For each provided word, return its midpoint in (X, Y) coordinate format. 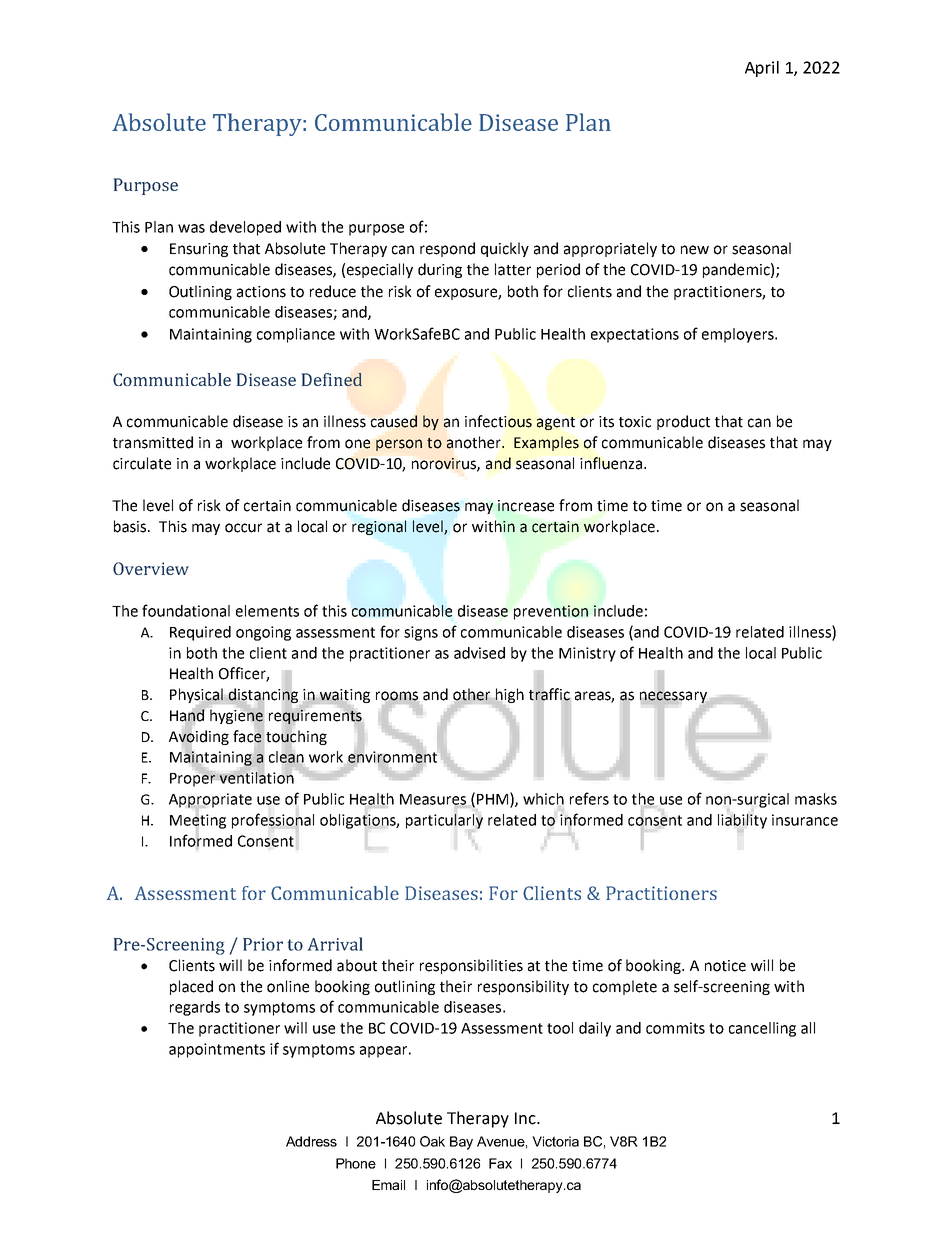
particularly (444, 821)
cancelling (762, 1029)
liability (742, 821)
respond (447, 249)
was (191, 228)
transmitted (153, 442)
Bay (461, 1143)
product (683, 422)
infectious (498, 421)
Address (311, 1141)
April (762, 69)
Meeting (198, 821)
